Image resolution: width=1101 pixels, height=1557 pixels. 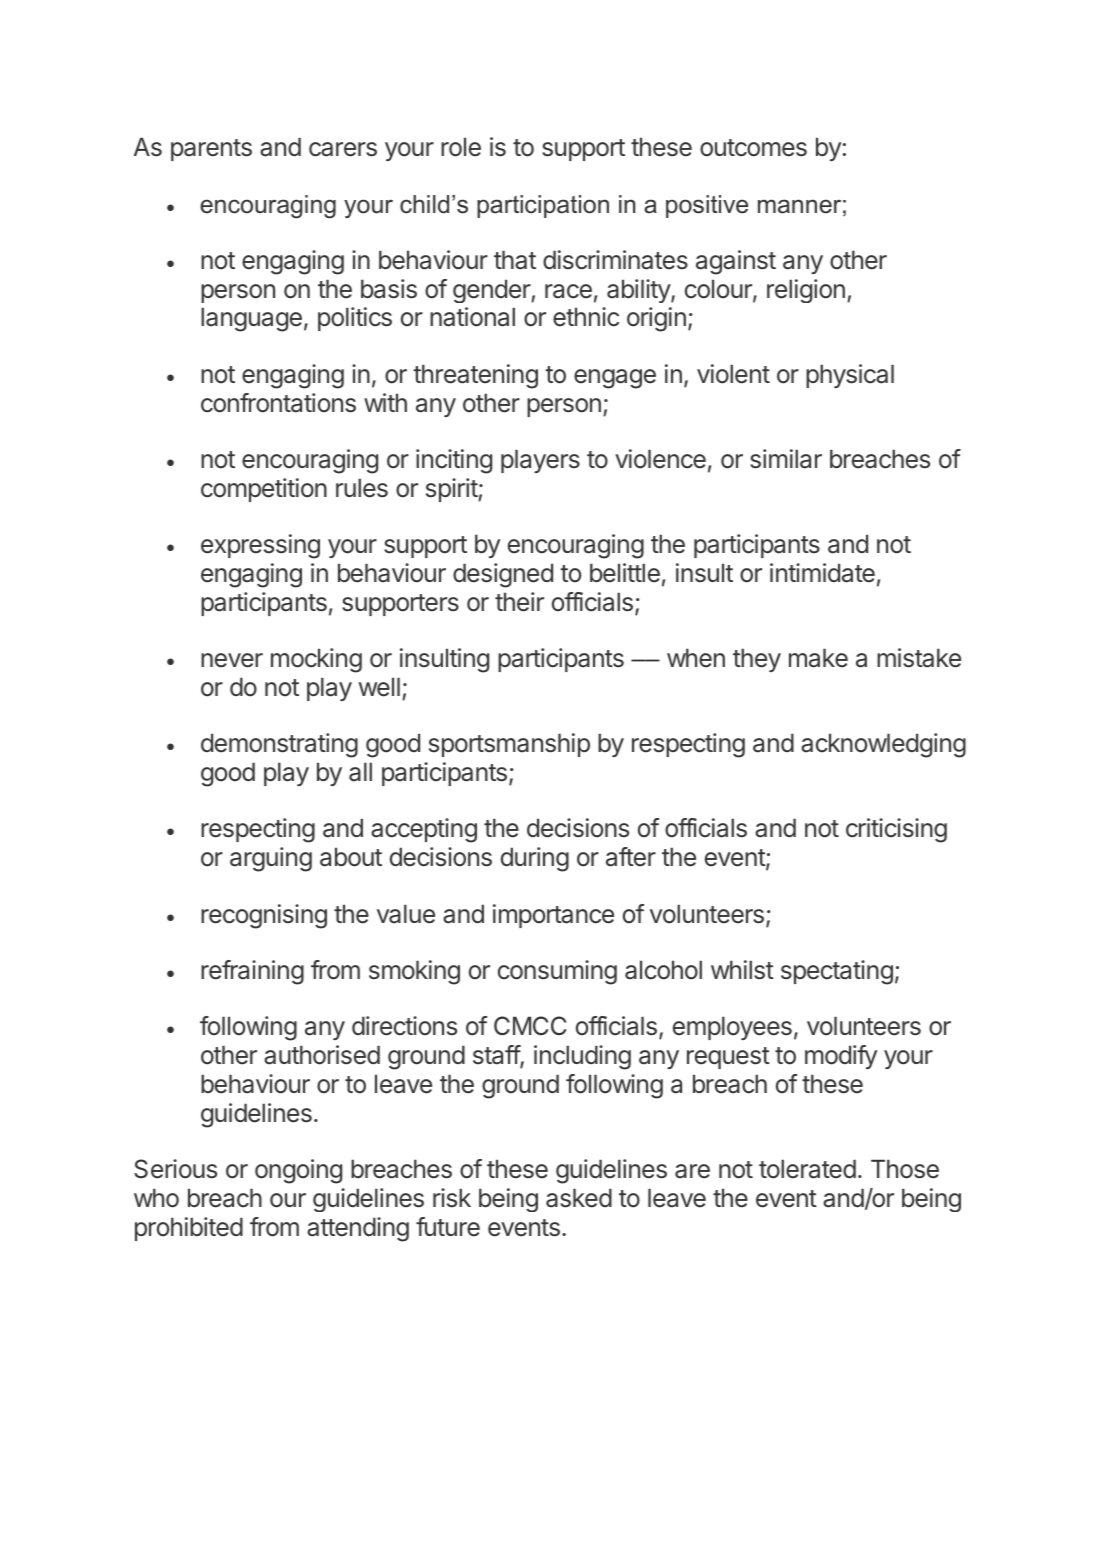 I want to click on tolerated, so click(x=807, y=1169).
